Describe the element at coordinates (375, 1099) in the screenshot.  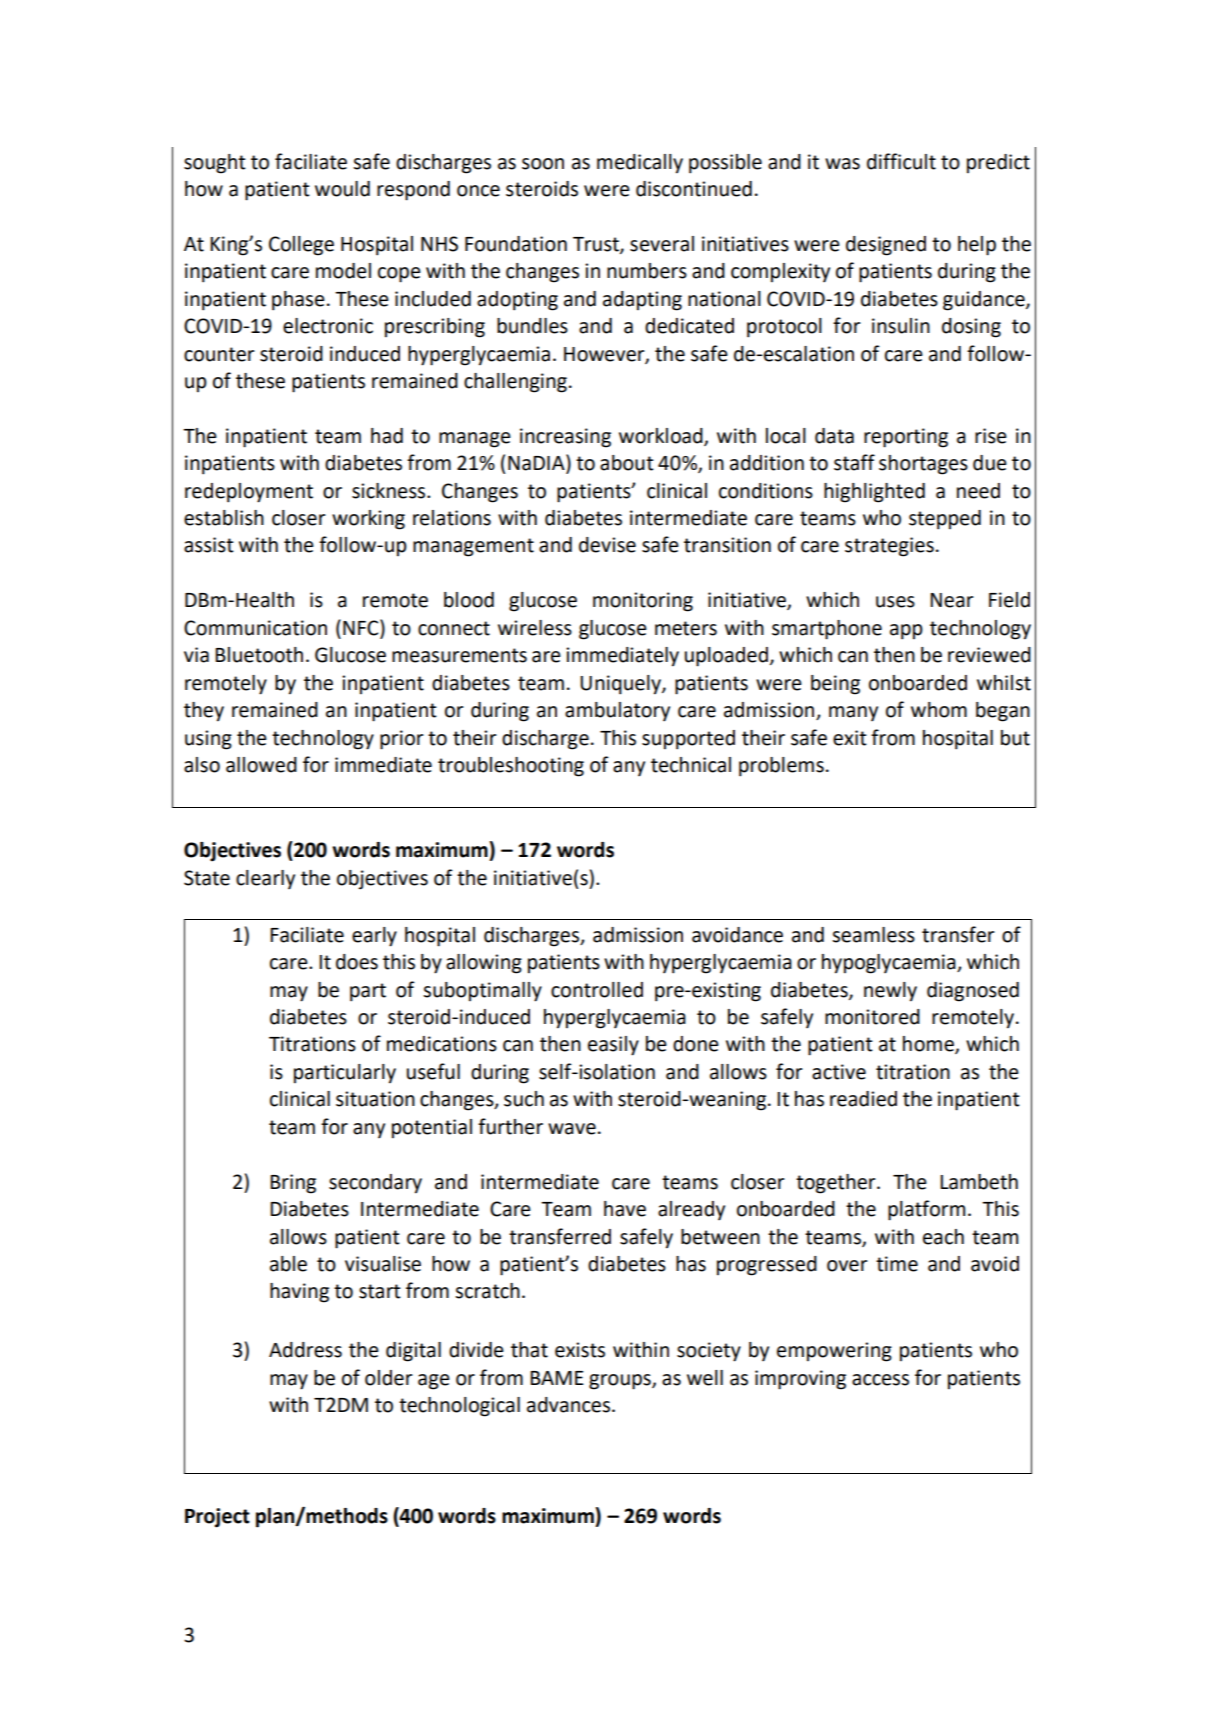
I see `situation` at that location.
